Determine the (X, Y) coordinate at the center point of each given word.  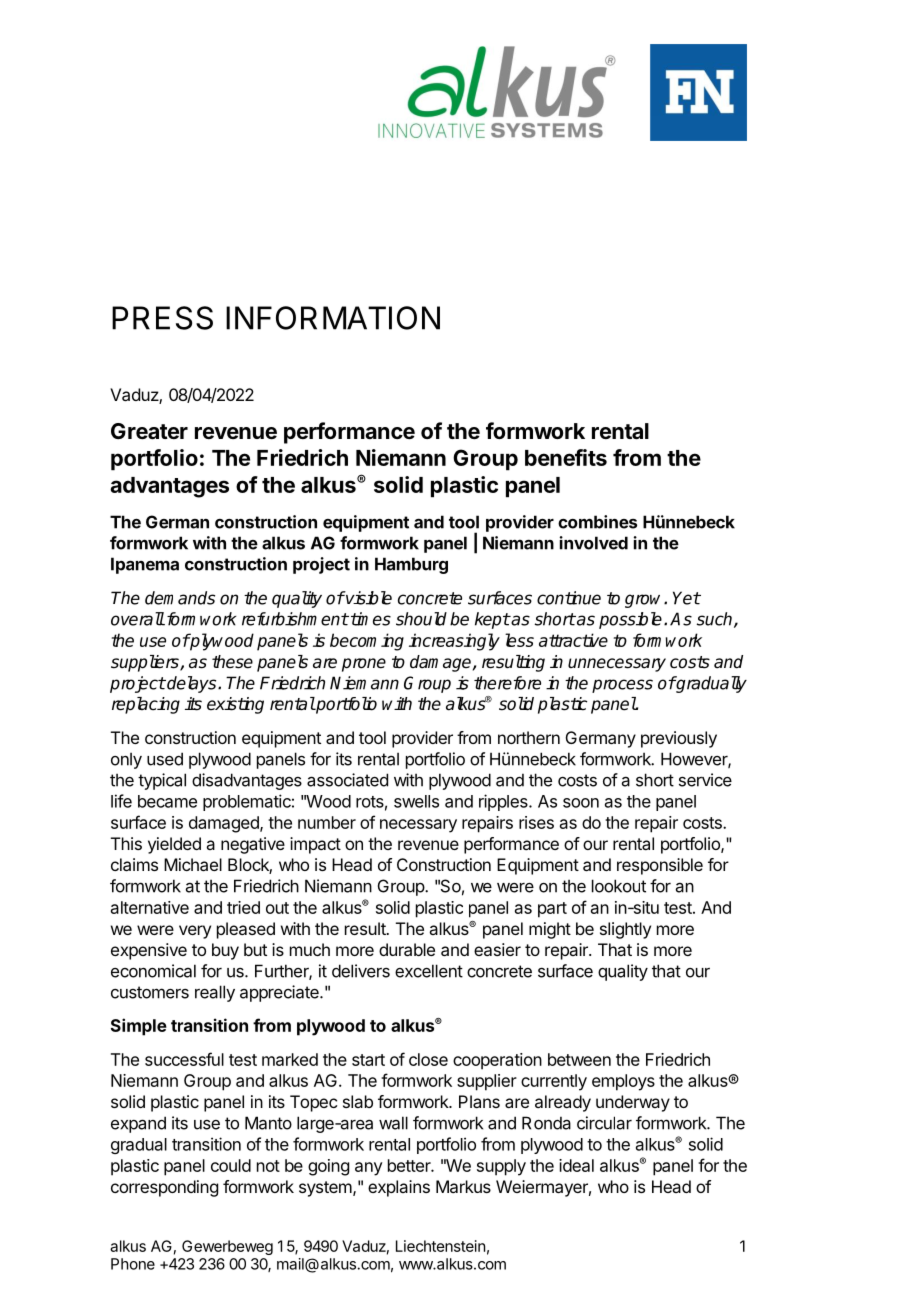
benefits (566, 457)
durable (407, 949)
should (421, 619)
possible (630, 620)
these (232, 662)
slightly (625, 930)
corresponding (164, 1188)
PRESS (162, 318)
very (195, 932)
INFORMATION (333, 318)
